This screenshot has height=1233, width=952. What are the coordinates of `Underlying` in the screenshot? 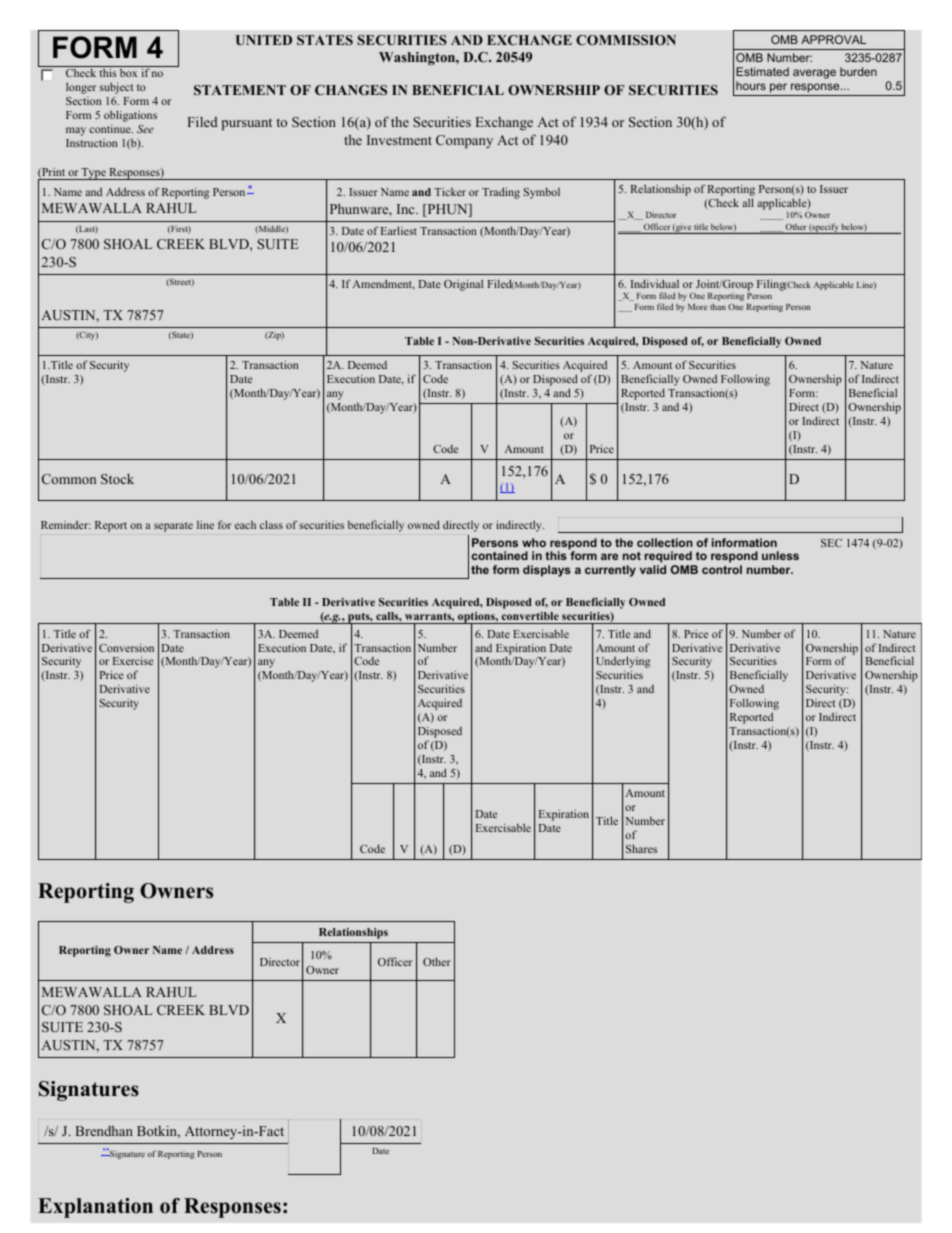 It's located at (623, 663).
